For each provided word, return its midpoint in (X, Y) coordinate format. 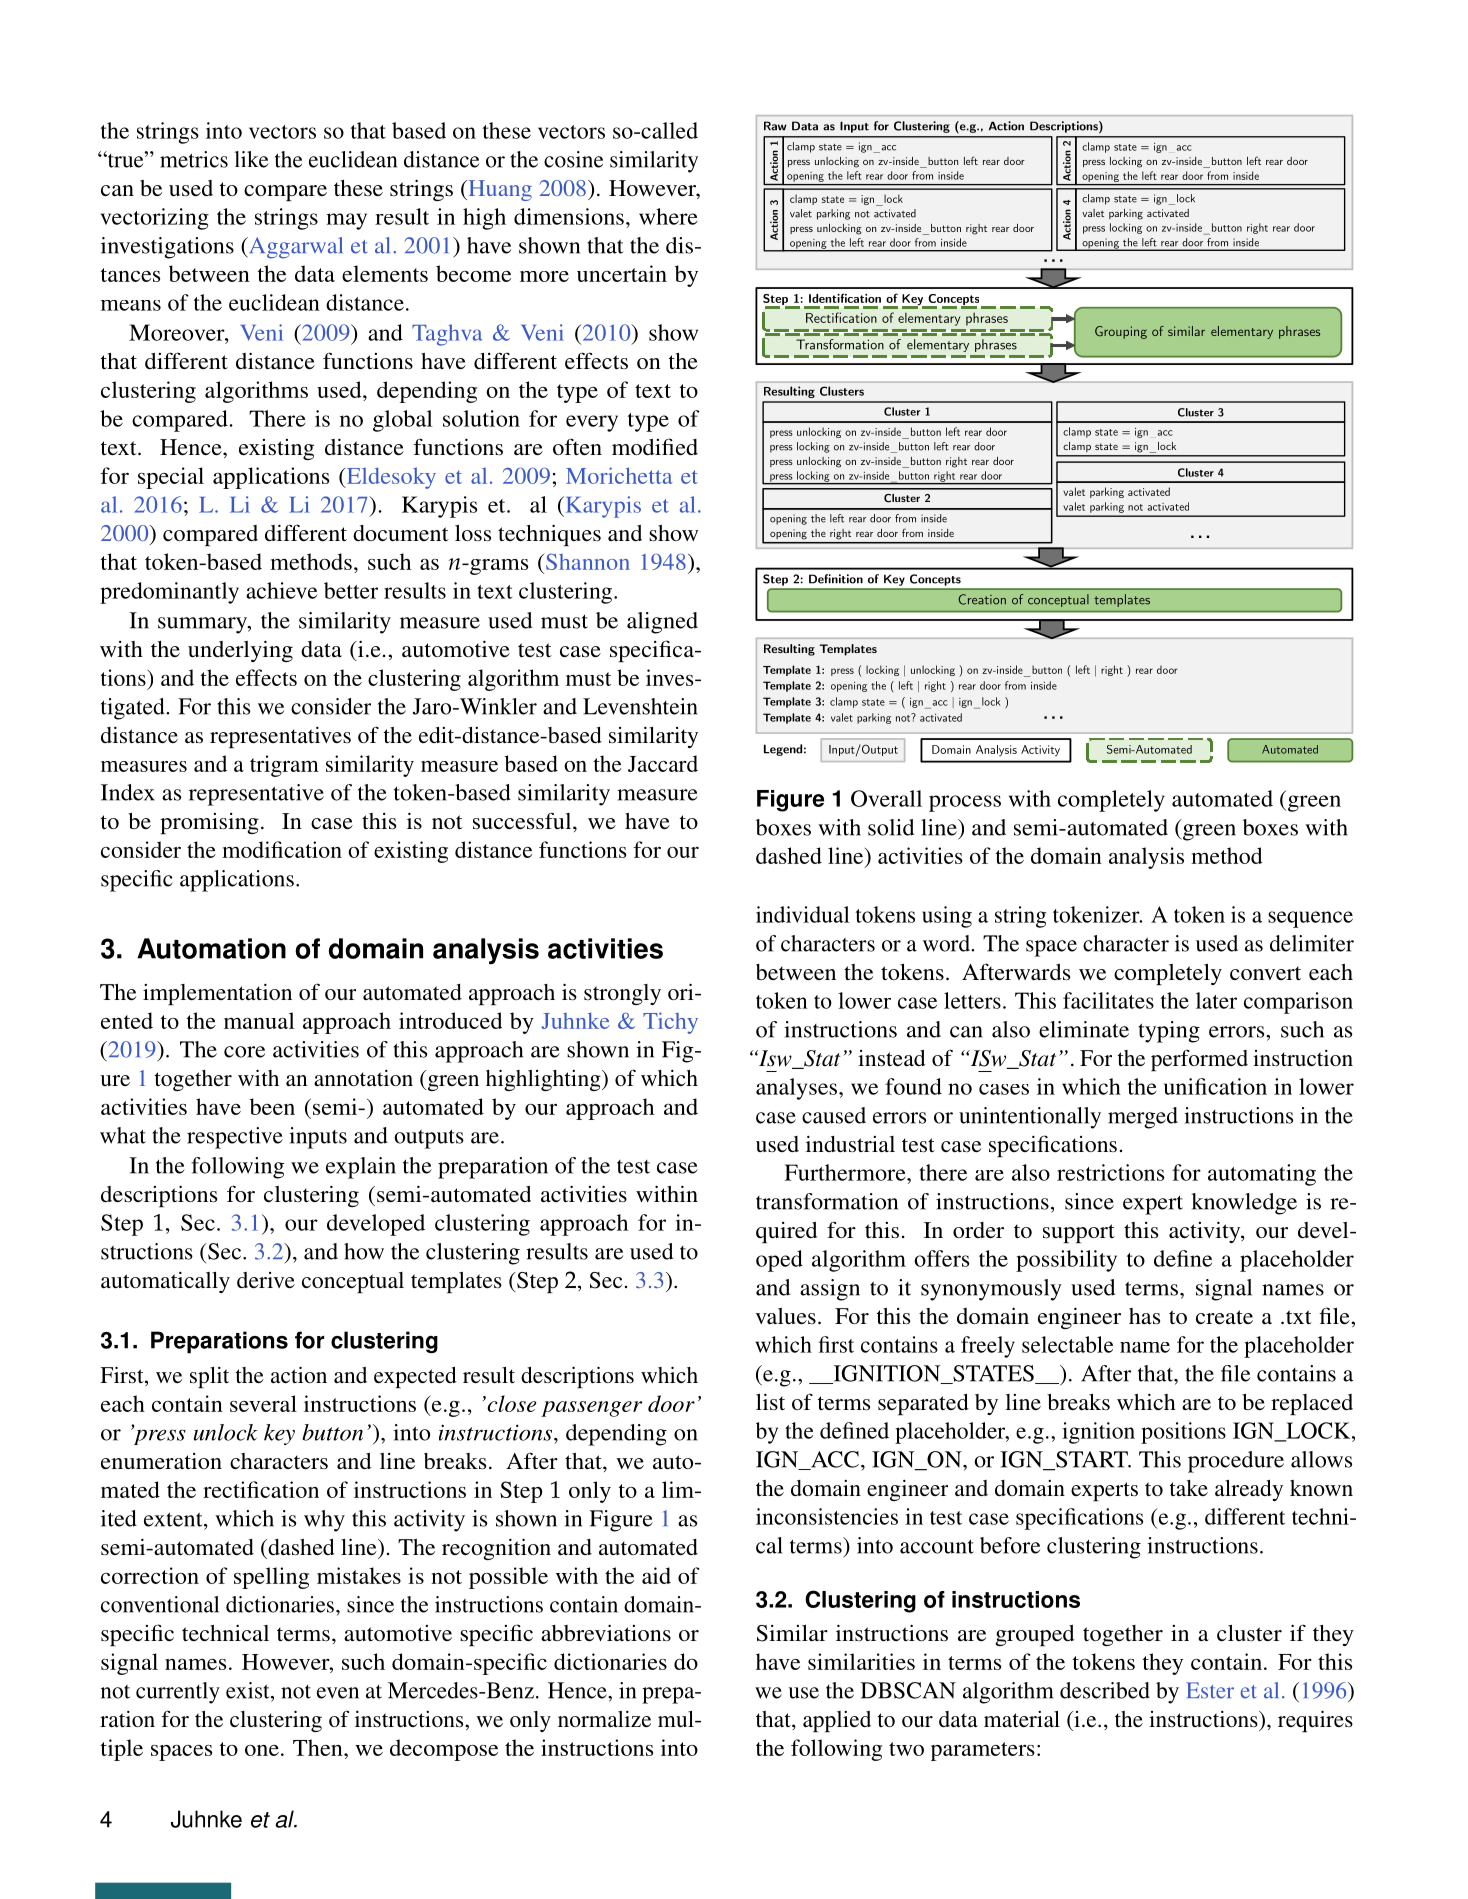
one (262, 1750)
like (251, 159)
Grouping (1121, 332)
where (668, 216)
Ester (1210, 1690)
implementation (217, 994)
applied (837, 1721)
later (1216, 1000)
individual (803, 914)
